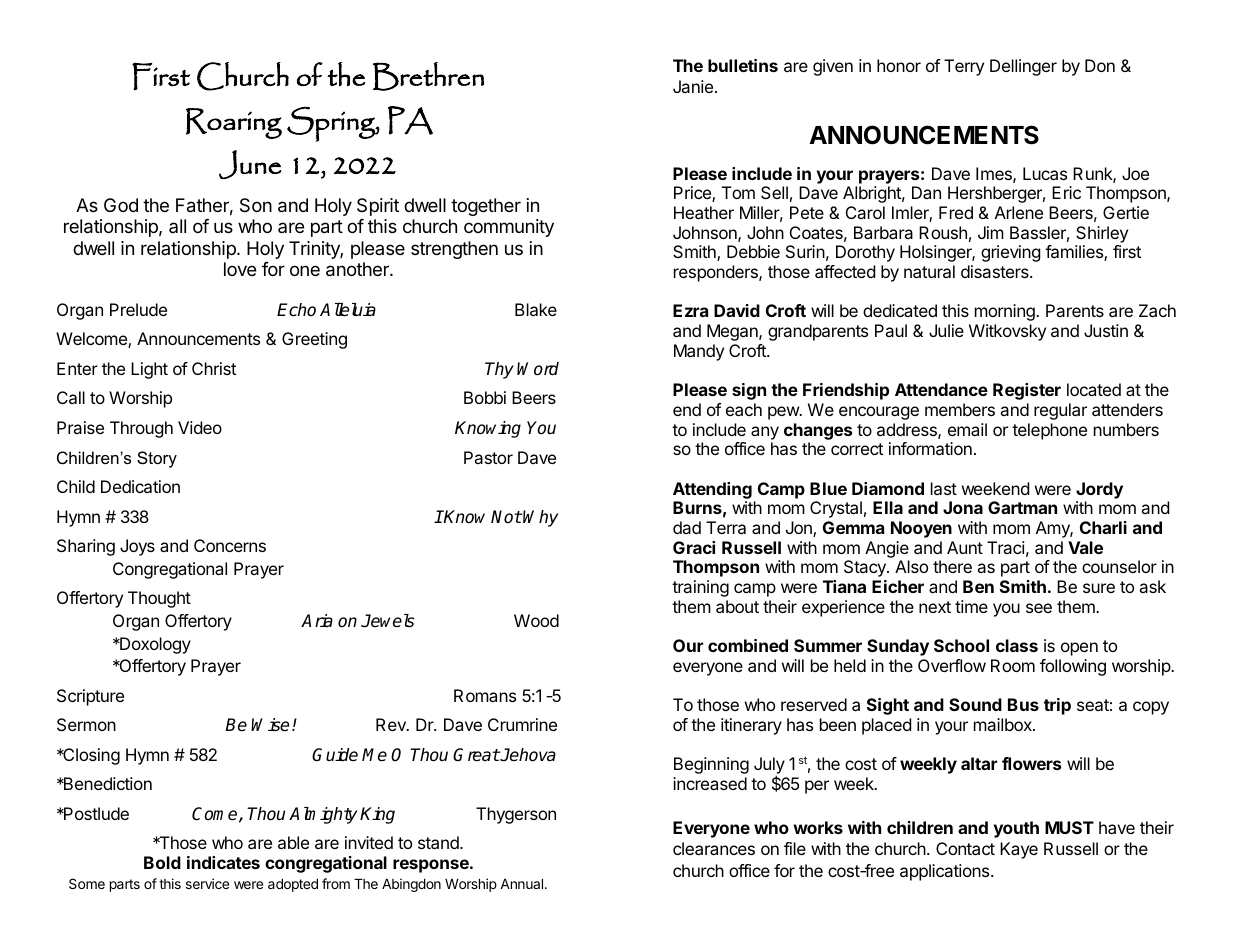 Image resolution: width=1233 pixels, height=952 pixels. Describe the element at coordinates (1023, 67) in the screenshot. I see `Dellinger` at that location.
